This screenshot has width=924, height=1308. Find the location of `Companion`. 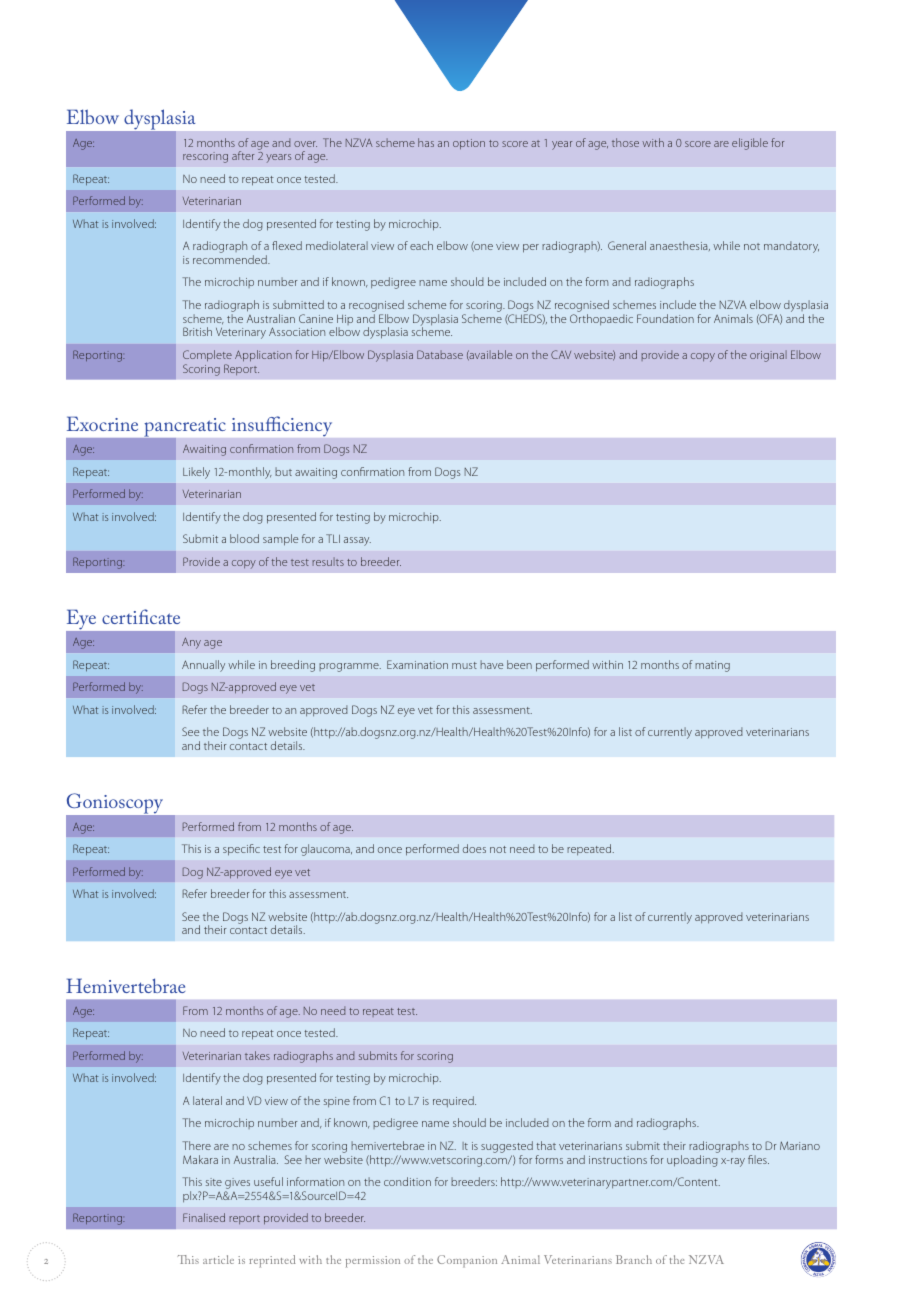

Companion is located at coordinates (467, 1261).
